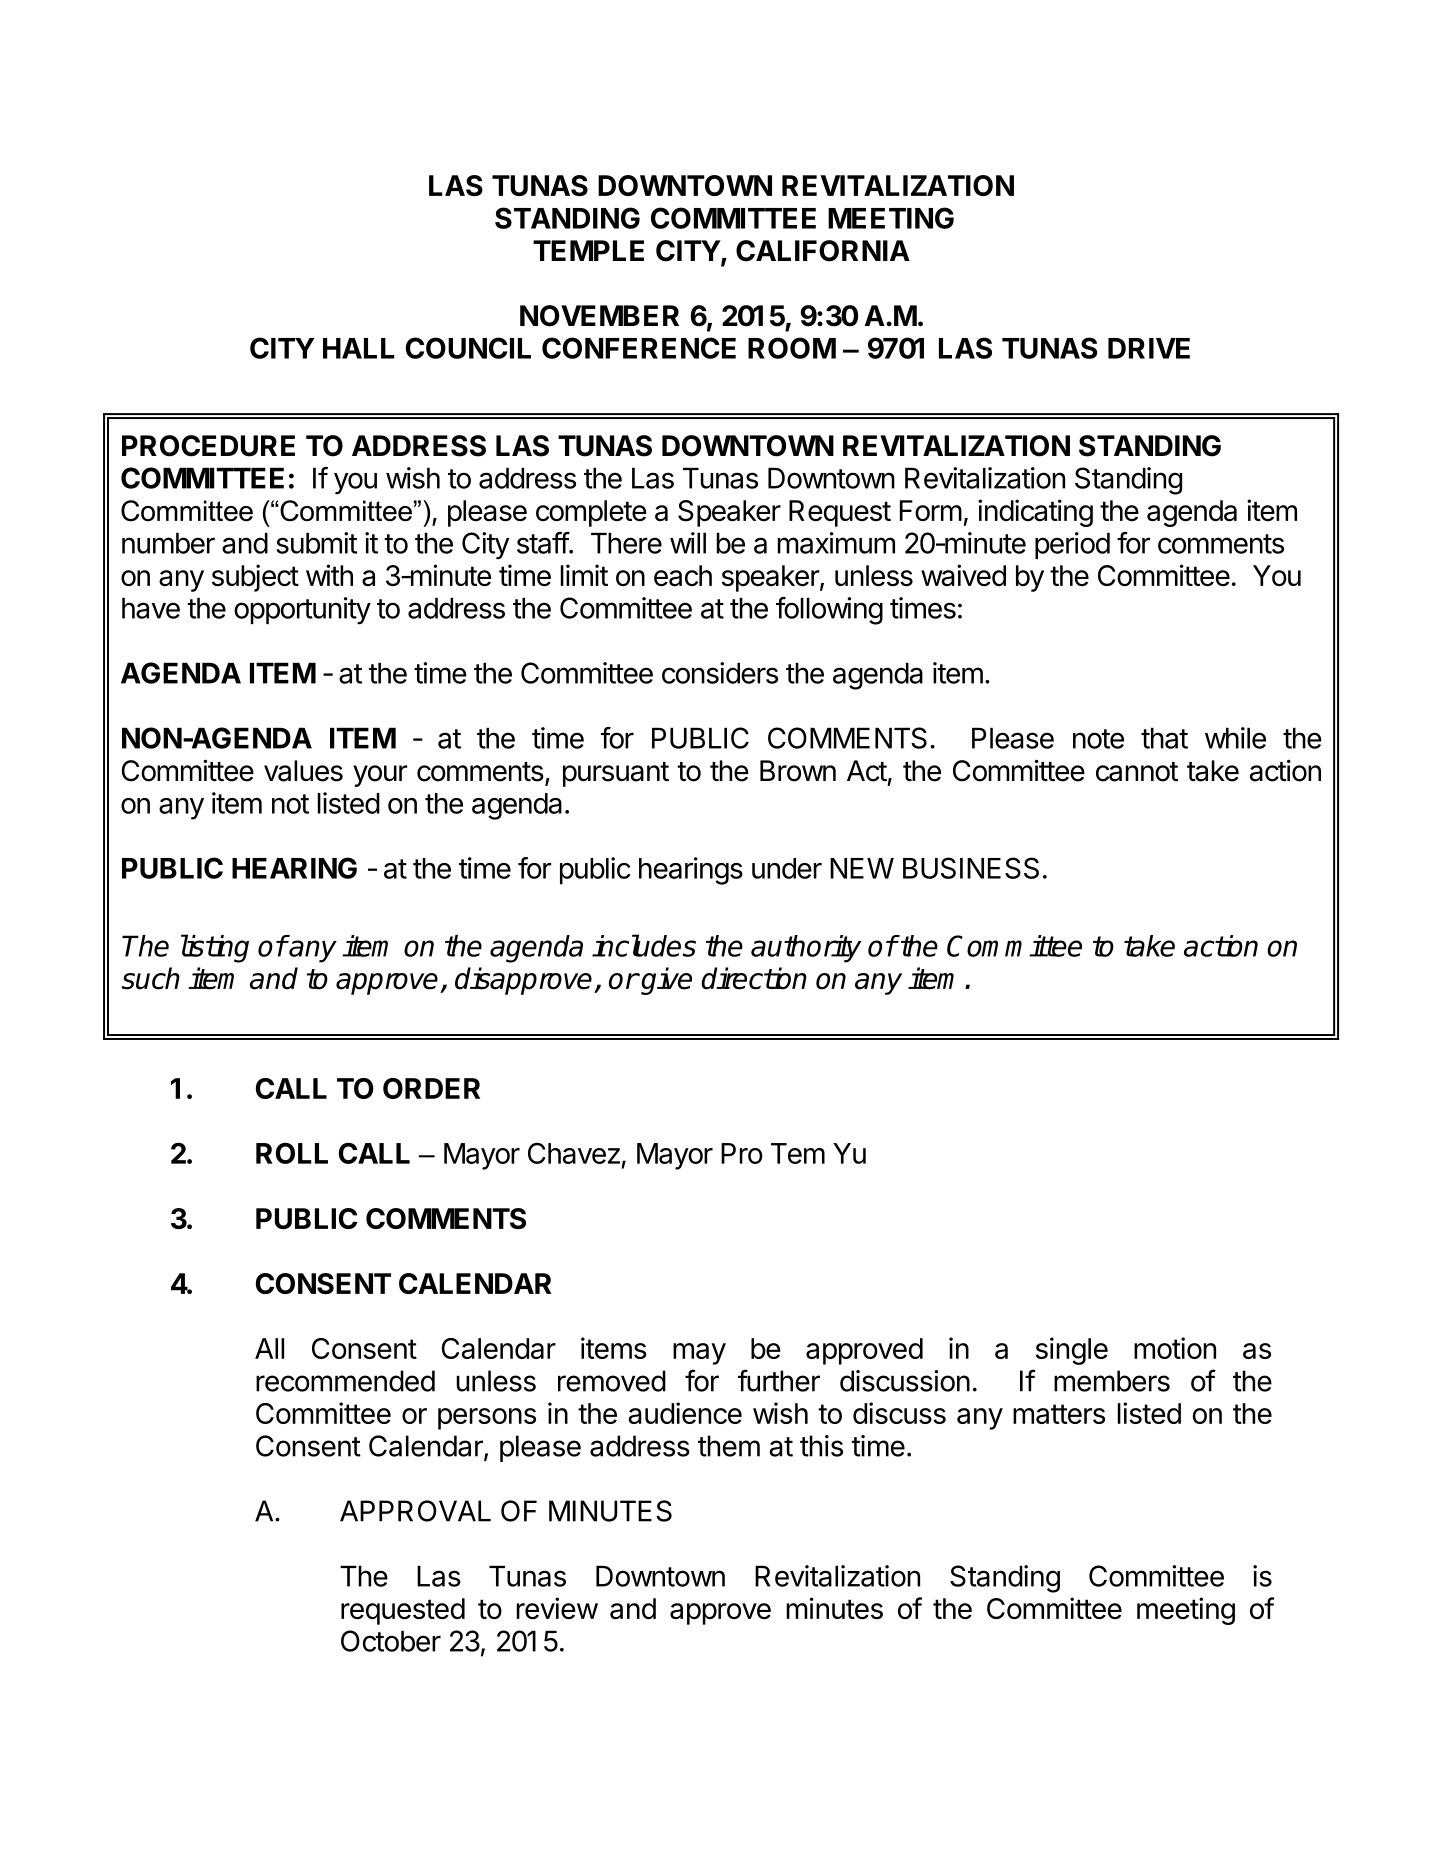  What do you see at coordinates (1149, 348) in the page?
I see `DRIVE` at bounding box center [1149, 348].
